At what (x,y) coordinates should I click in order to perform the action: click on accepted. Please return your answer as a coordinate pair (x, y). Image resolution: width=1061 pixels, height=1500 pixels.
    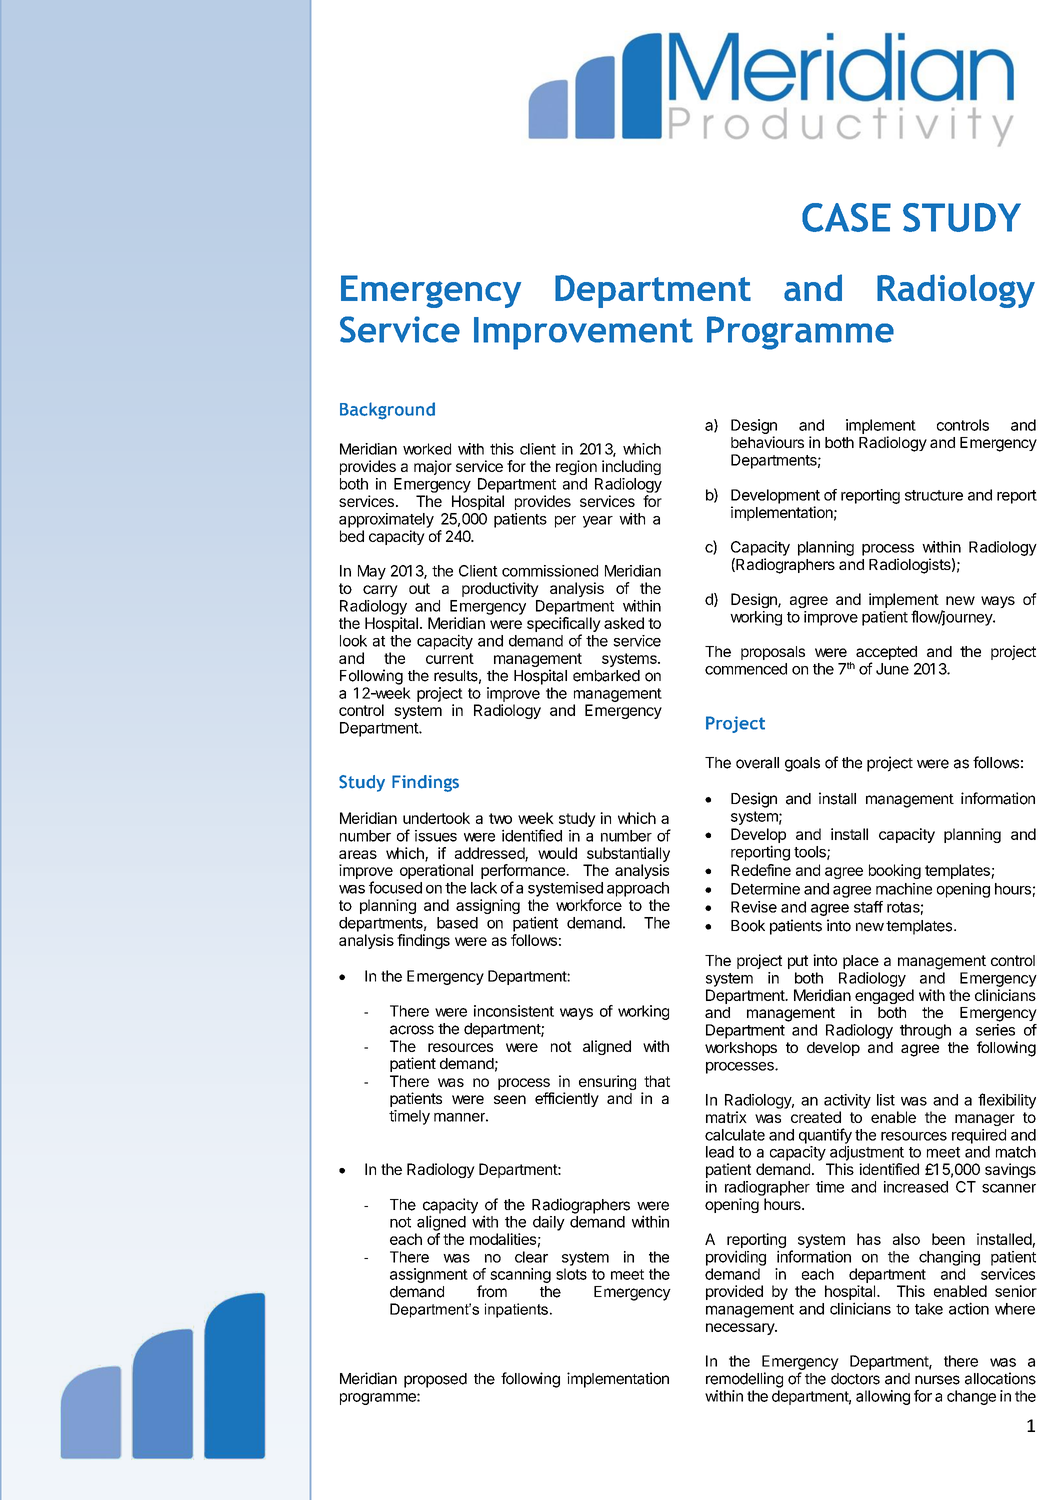
    Looking at the image, I should click on (886, 654).
